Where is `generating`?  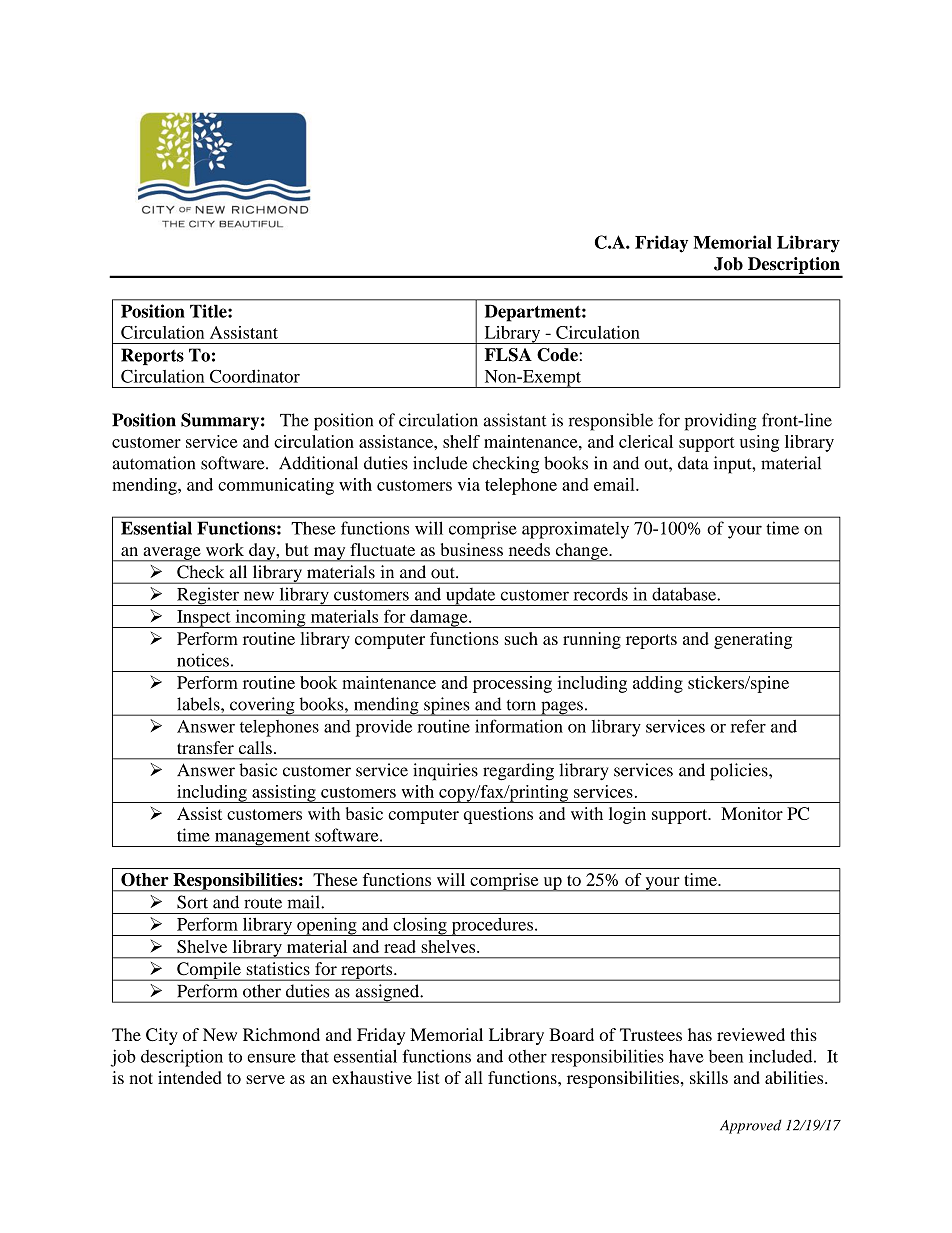 generating is located at coordinates (753, 640).
